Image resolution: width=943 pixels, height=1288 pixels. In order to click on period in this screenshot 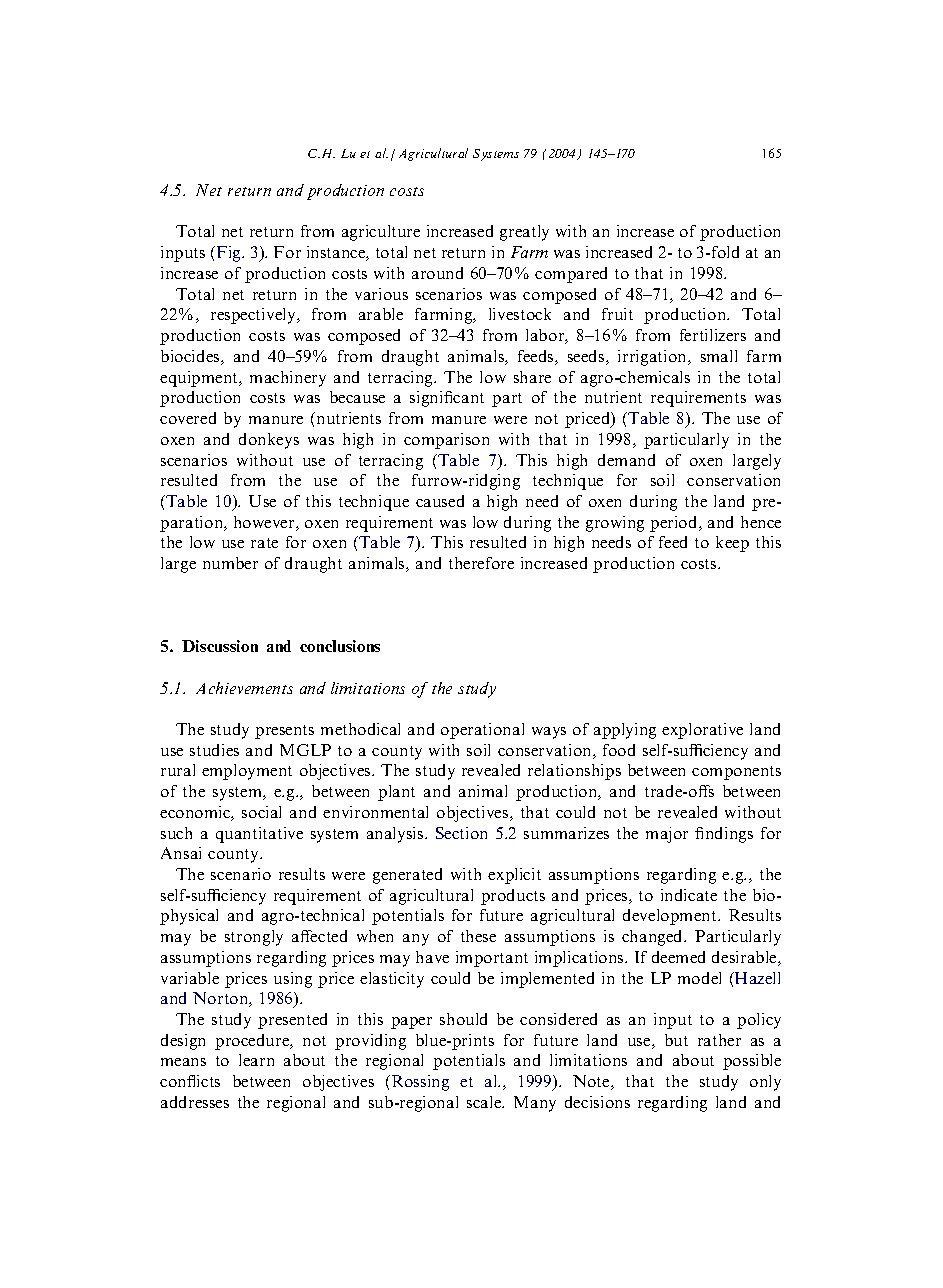, I will do `click(675, 524)`.
